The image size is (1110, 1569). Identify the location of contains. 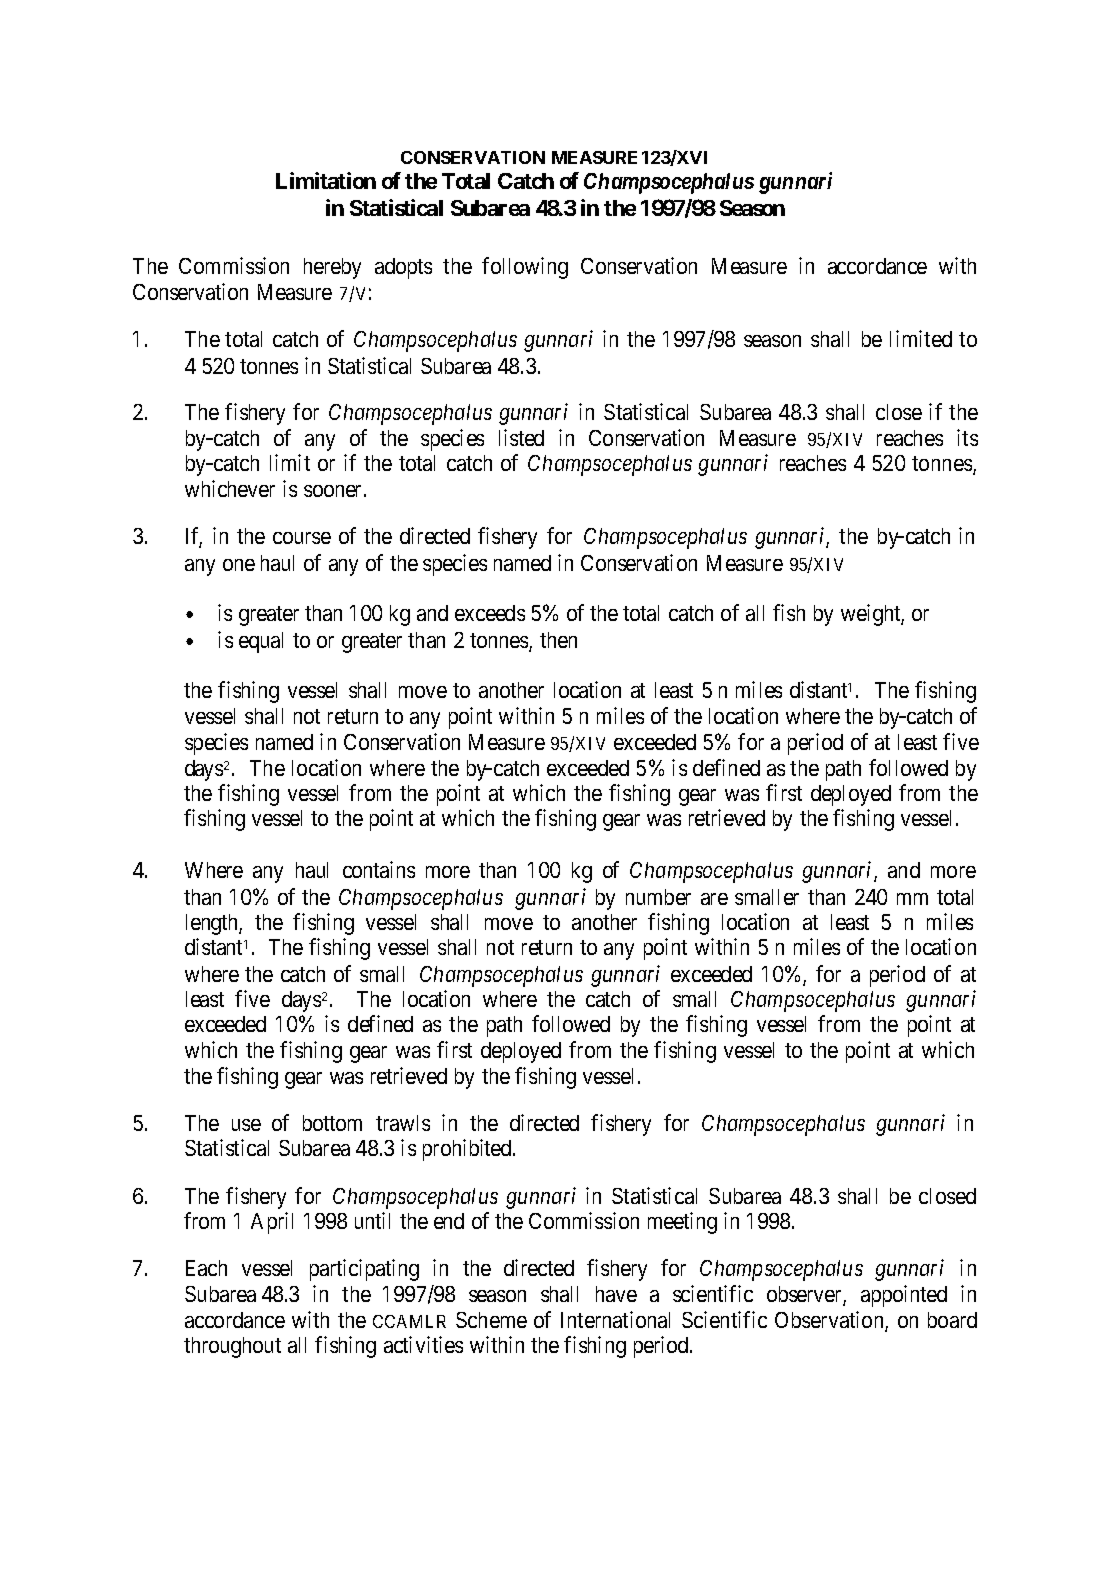
(379, 869).
